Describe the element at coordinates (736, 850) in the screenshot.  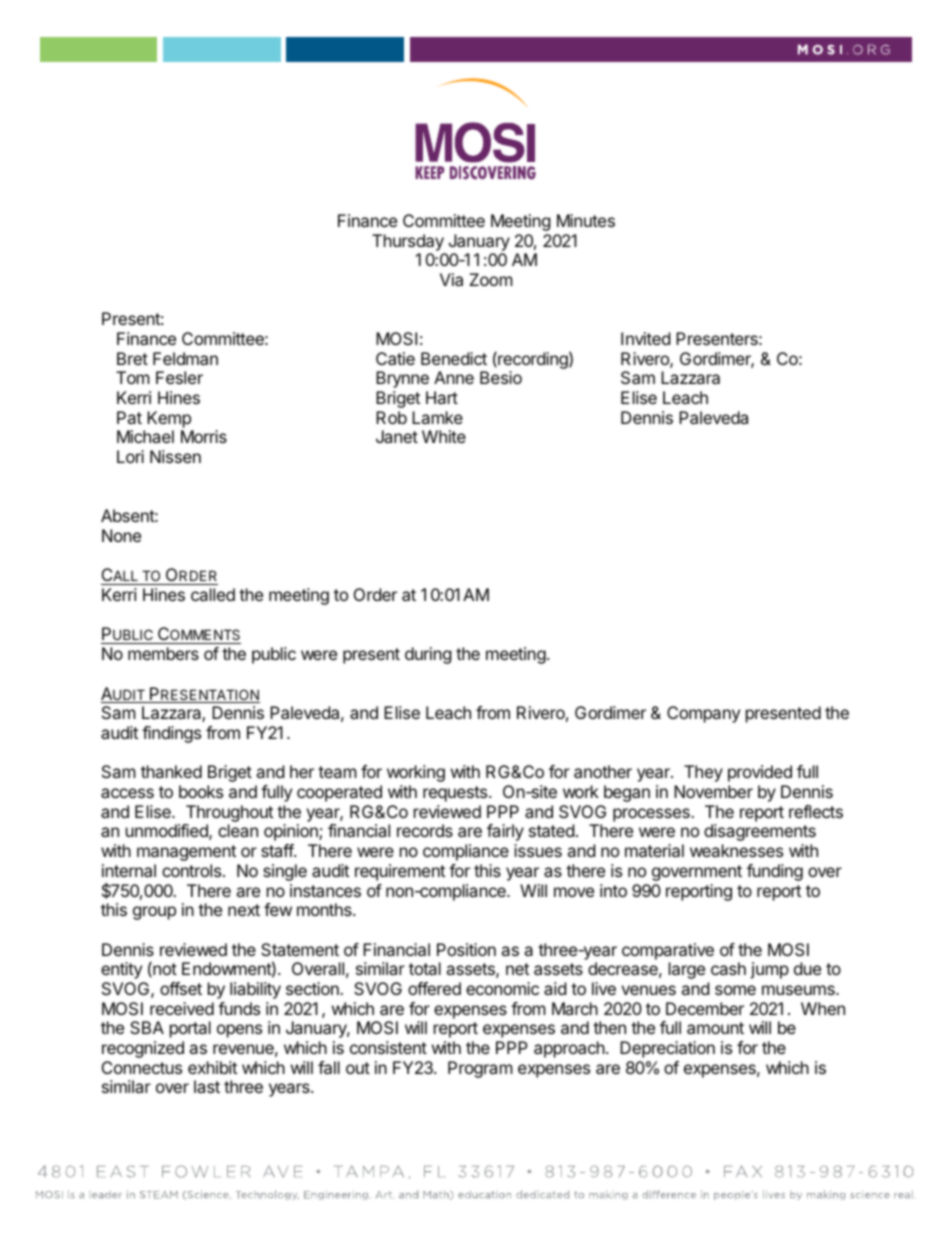
I see `weaknesses` at that location.
